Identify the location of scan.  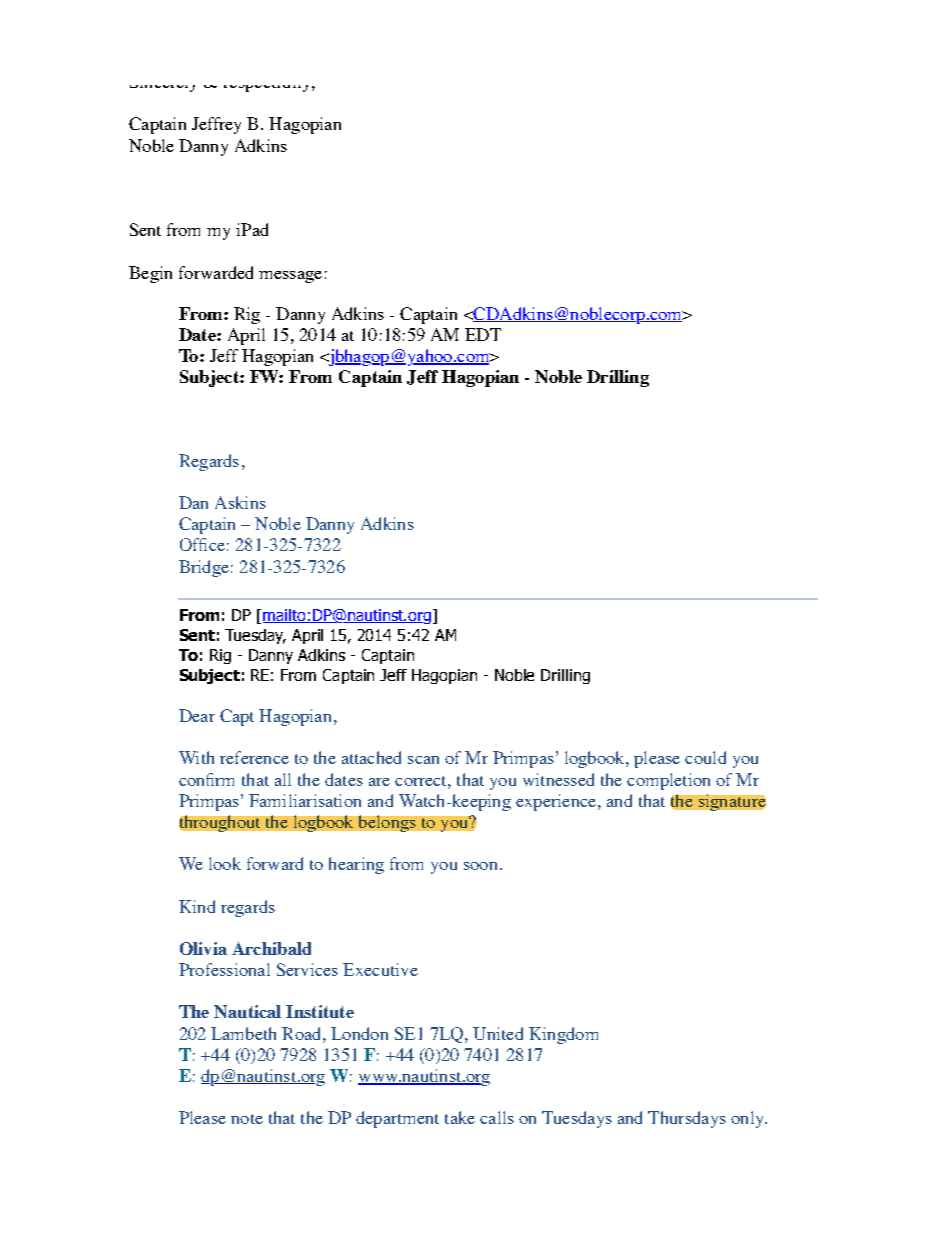
(423, 760).
